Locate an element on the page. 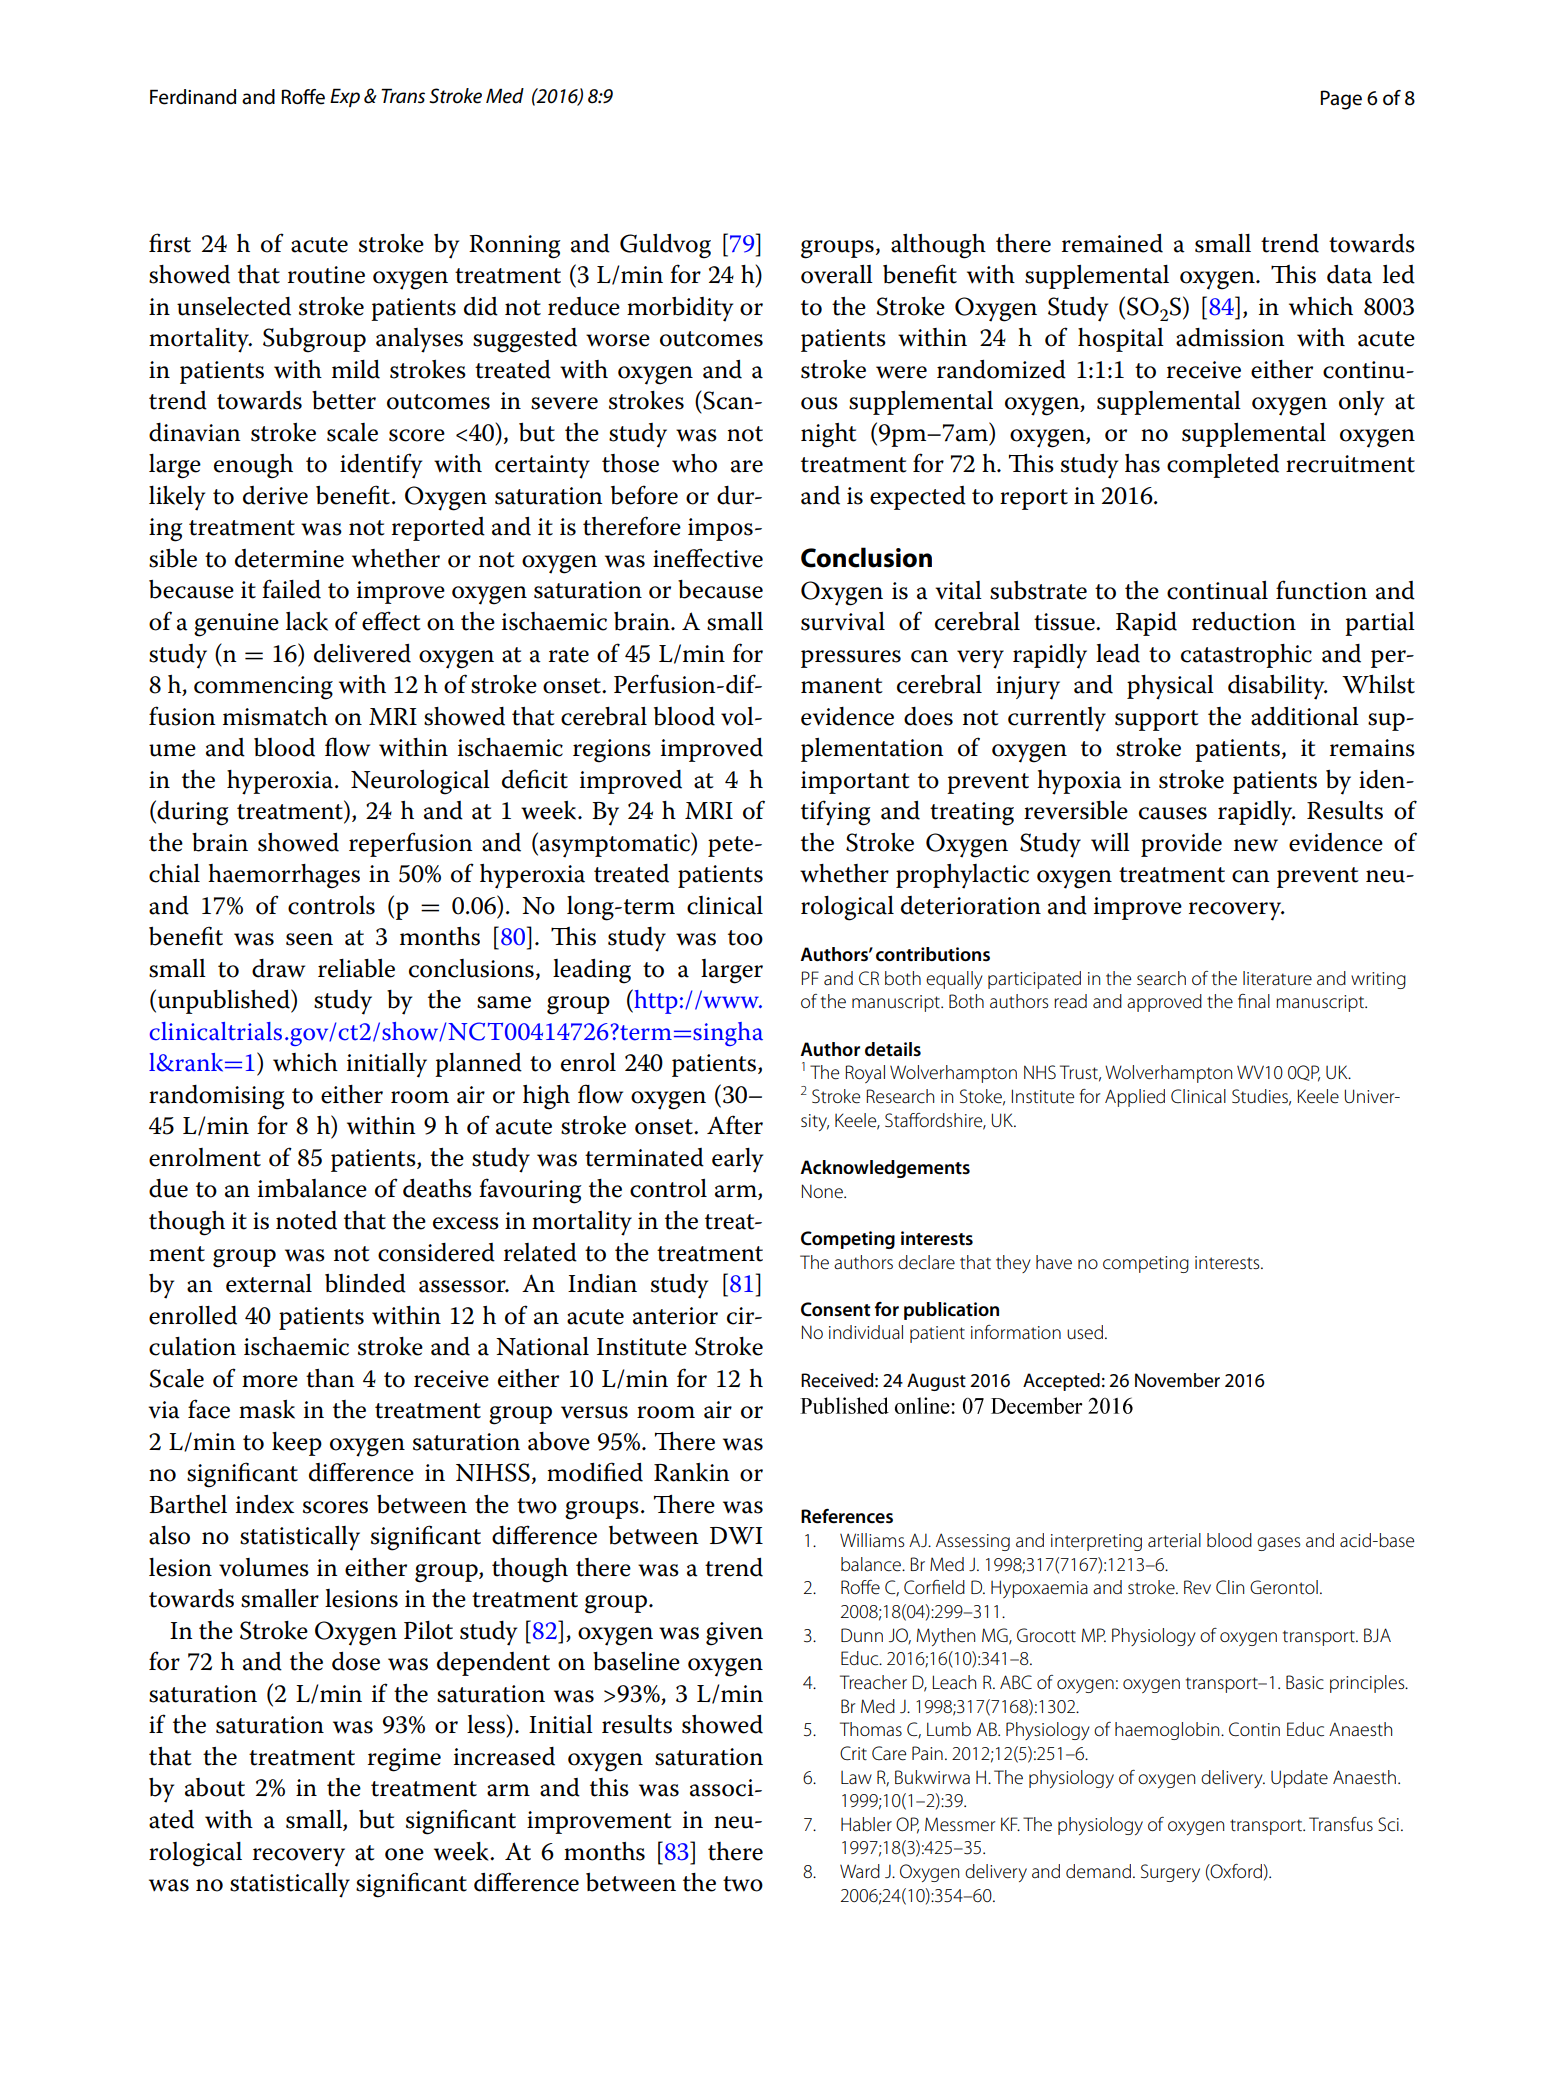 Image resolution: width=1564 pixels, height=2078 pixels. about is located at coordinates (215, 1787).
